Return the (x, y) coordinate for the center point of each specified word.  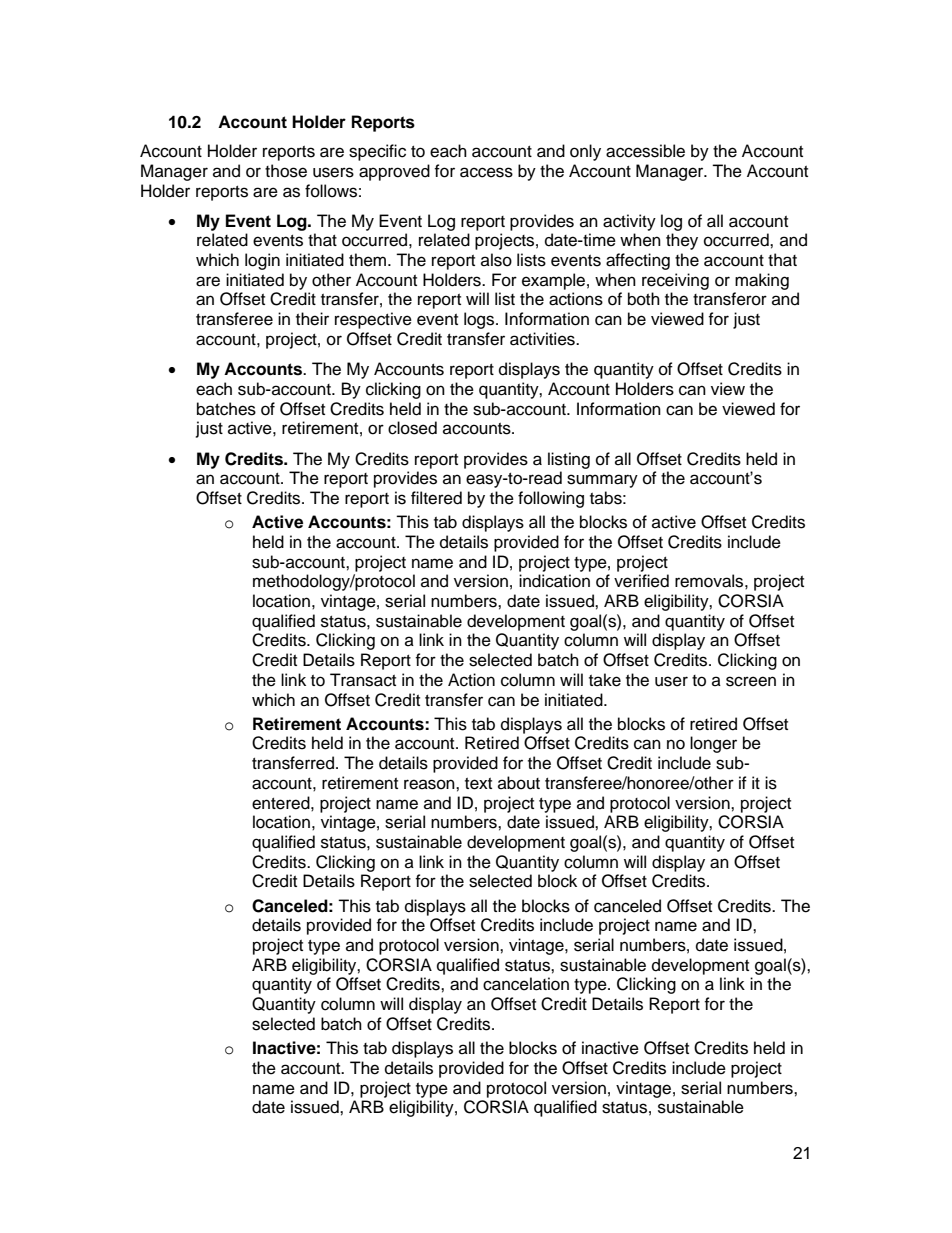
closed (412, 428)
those (286, 171)
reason (430, 784)
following (551, 499)
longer (713, 744)
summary (602, 481)
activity (629, 222)
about (519, 783)
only (585, 152)
